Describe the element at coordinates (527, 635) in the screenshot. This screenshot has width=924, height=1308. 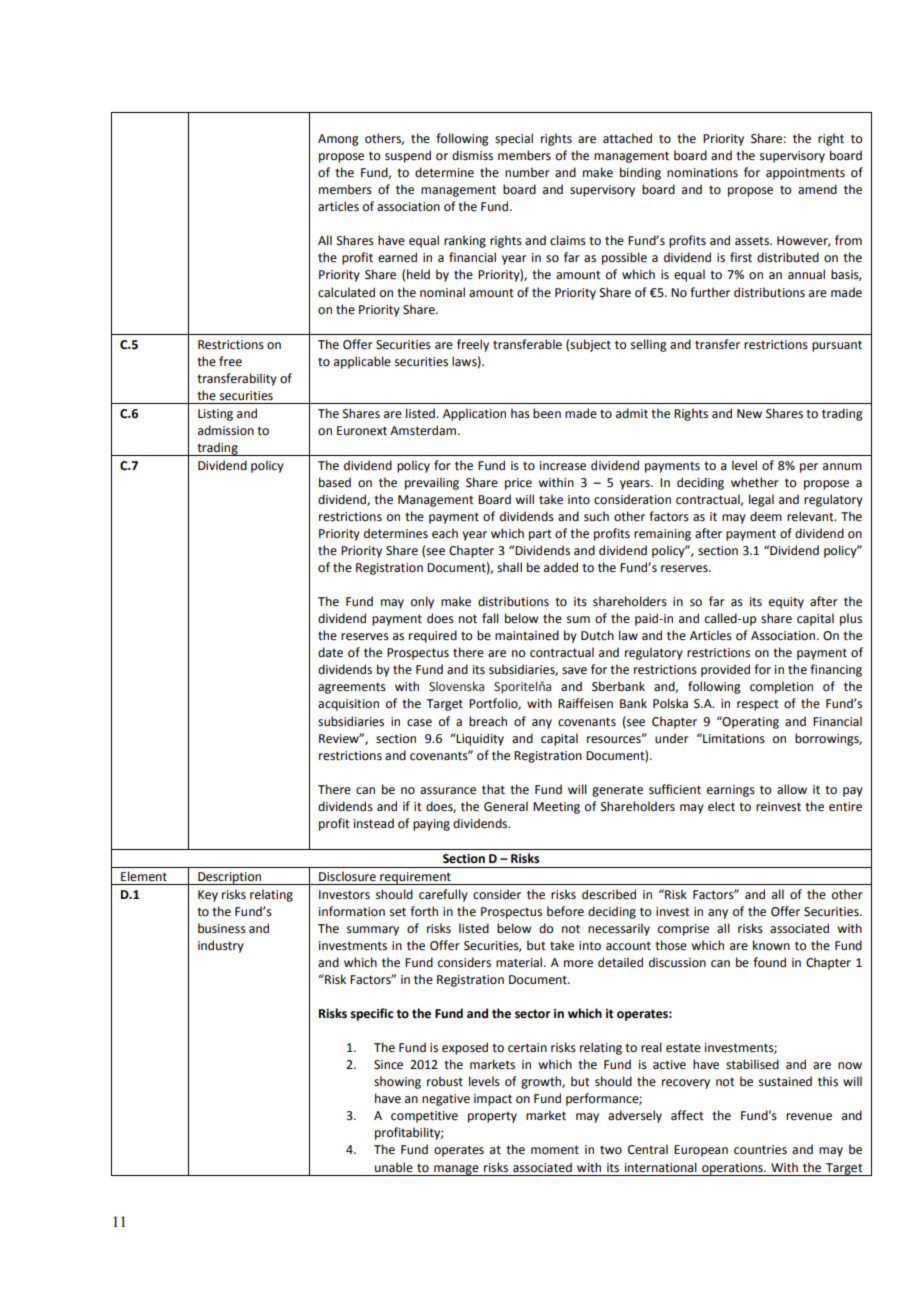
I see `maintained` at that location.
